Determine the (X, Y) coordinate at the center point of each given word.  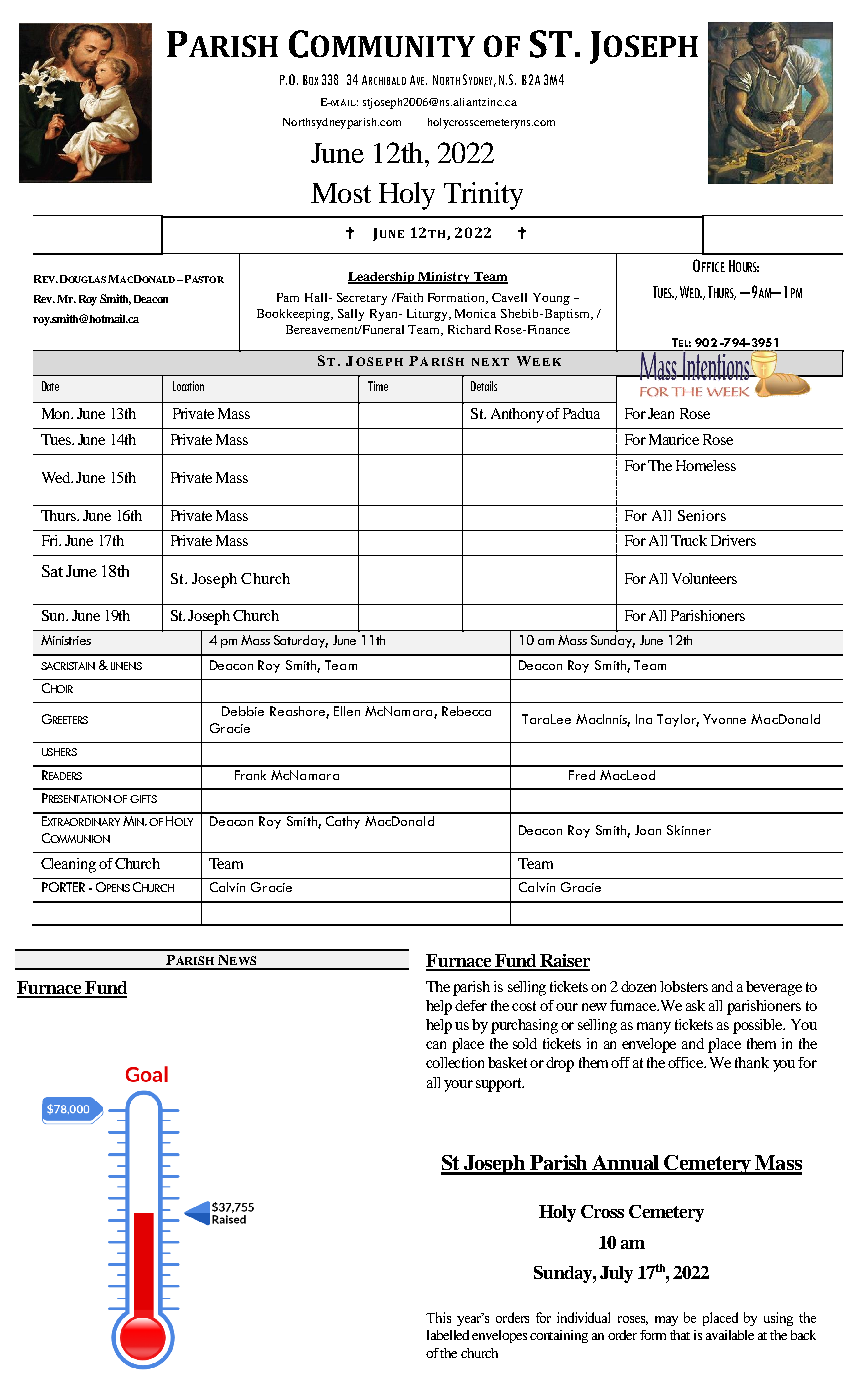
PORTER (63, 887)
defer (471, 1005)
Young (551, 299)
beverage (774, 988)
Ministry (444, 278)
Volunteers (704, 578)
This (438, 1317)
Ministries (66, 640)
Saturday (301, 641)
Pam (288, 297)
